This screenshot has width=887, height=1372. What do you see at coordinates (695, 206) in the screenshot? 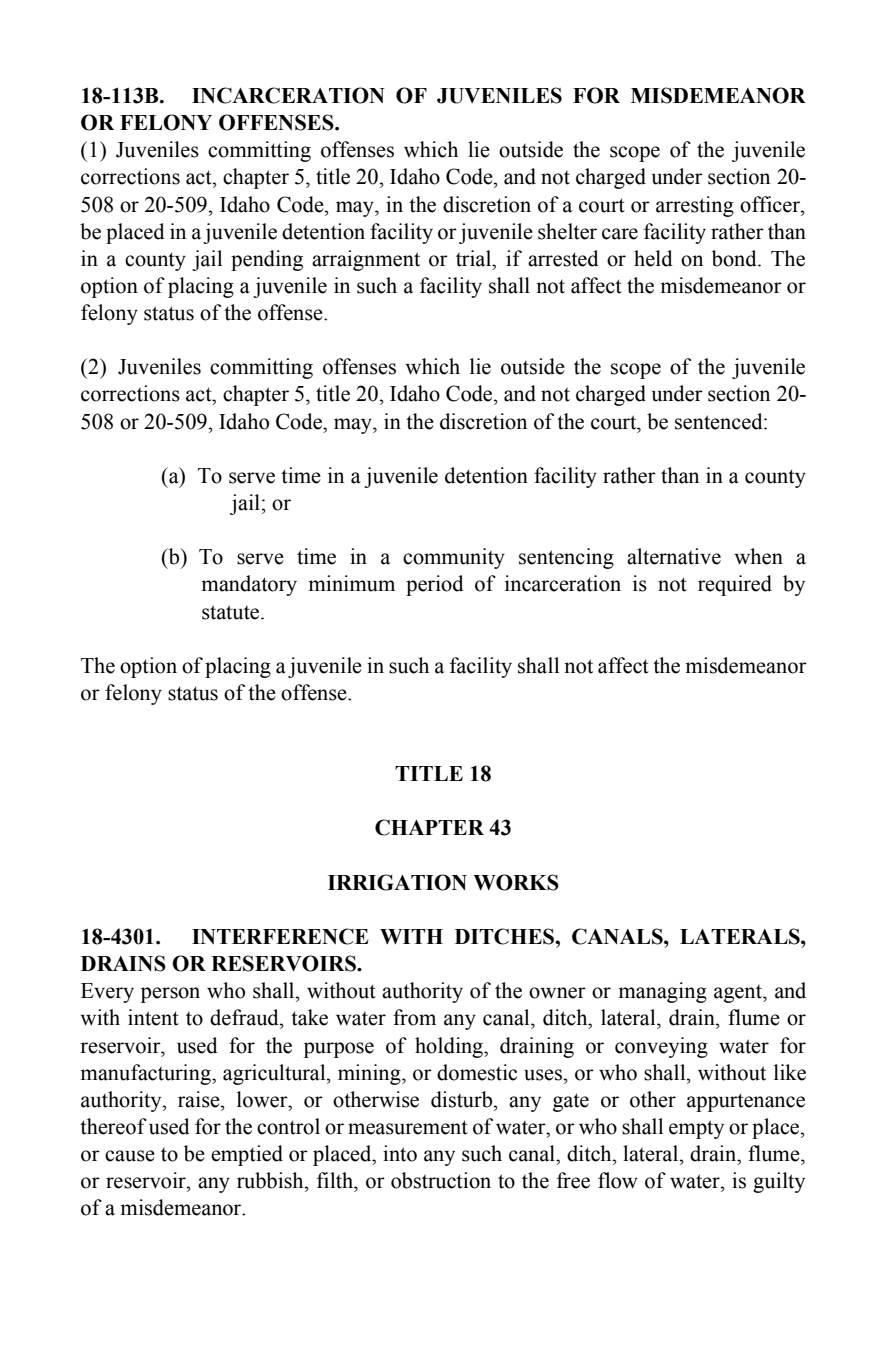
I see `arresting` at bounding box center [695, 206].
